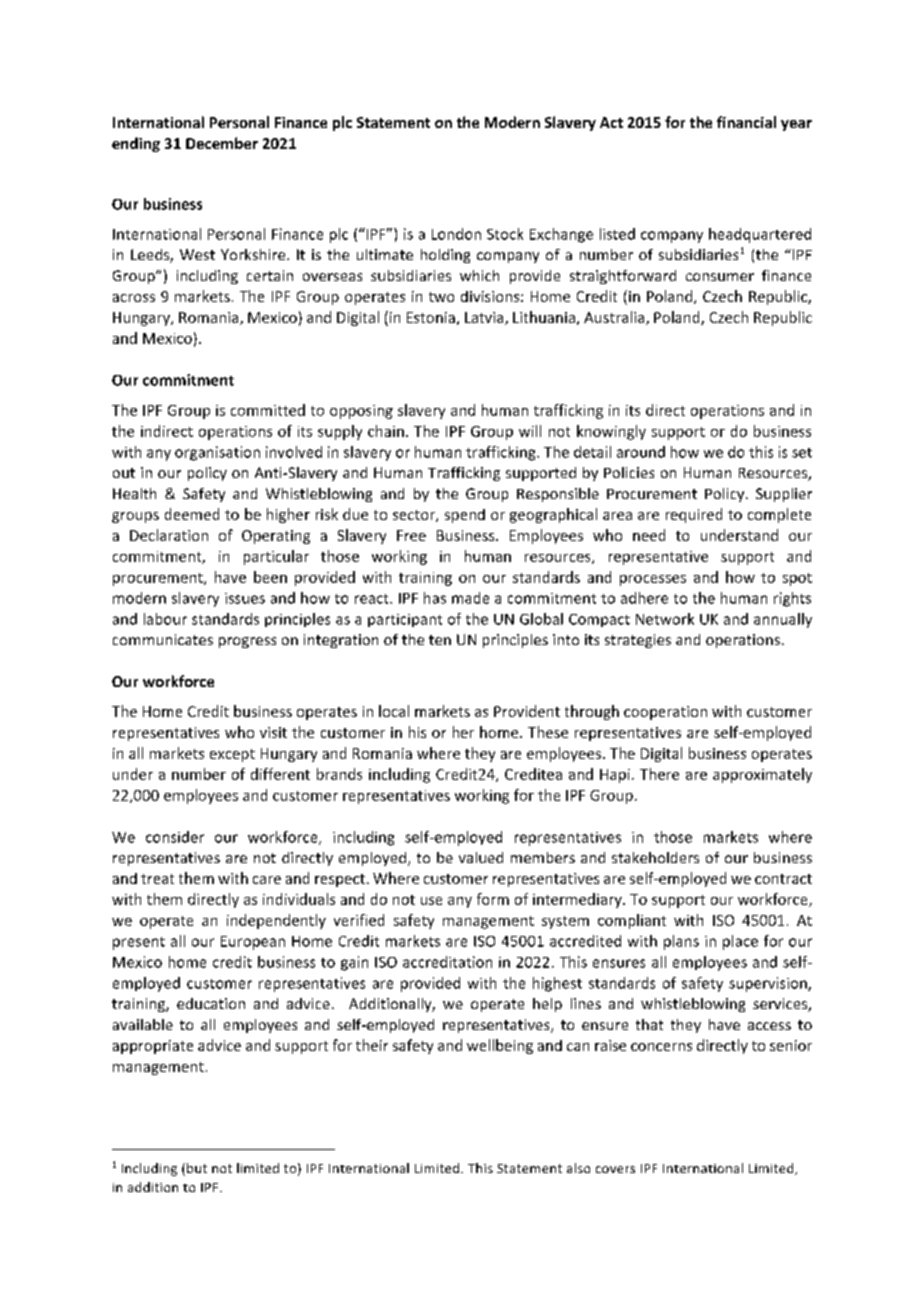 The width and height of the screenshot is (924, 1308). Describe the element at coordinates (493, 899) in the screenshot. I see `form` at that location.
